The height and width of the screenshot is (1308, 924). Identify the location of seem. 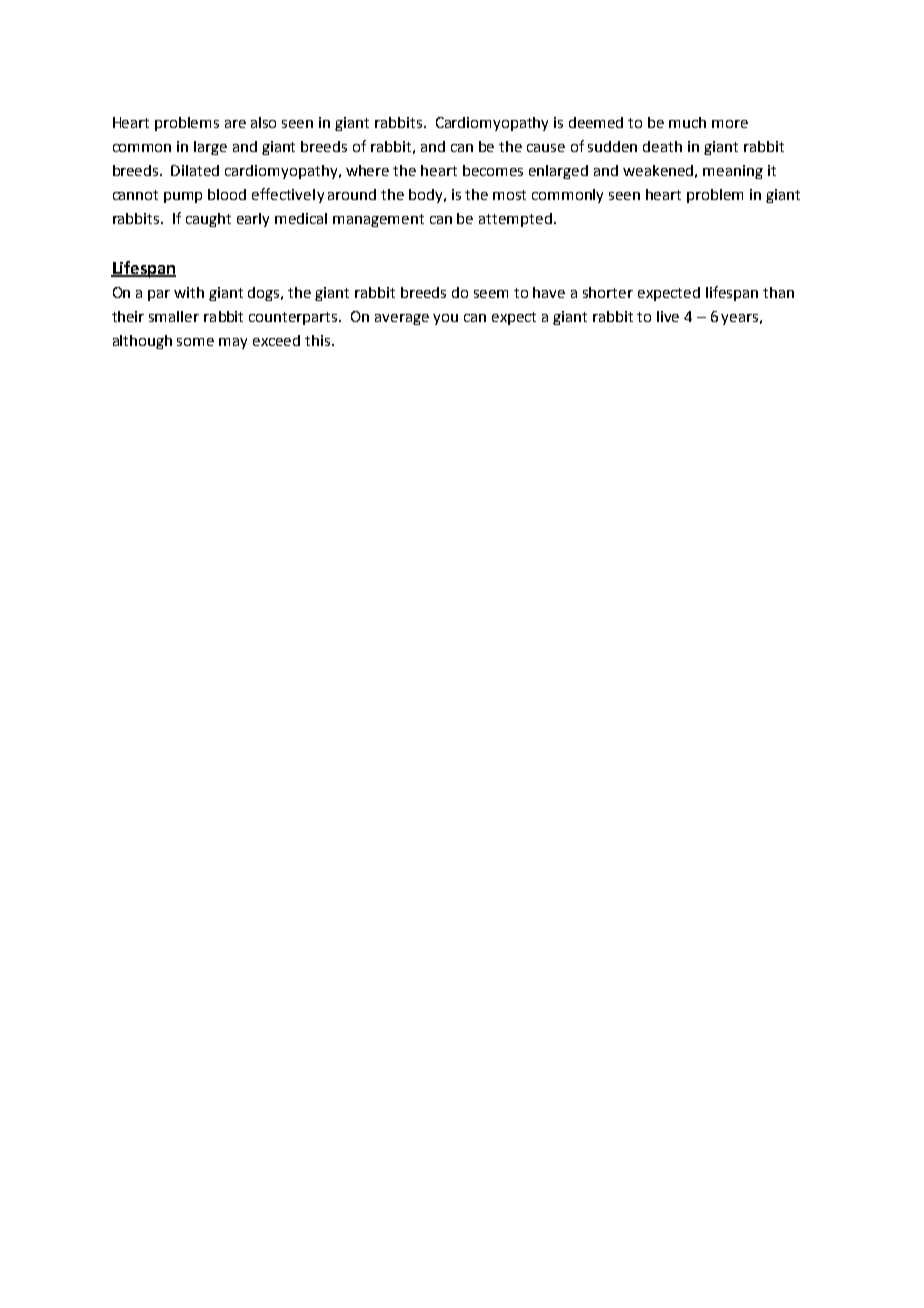
(491, 294).
